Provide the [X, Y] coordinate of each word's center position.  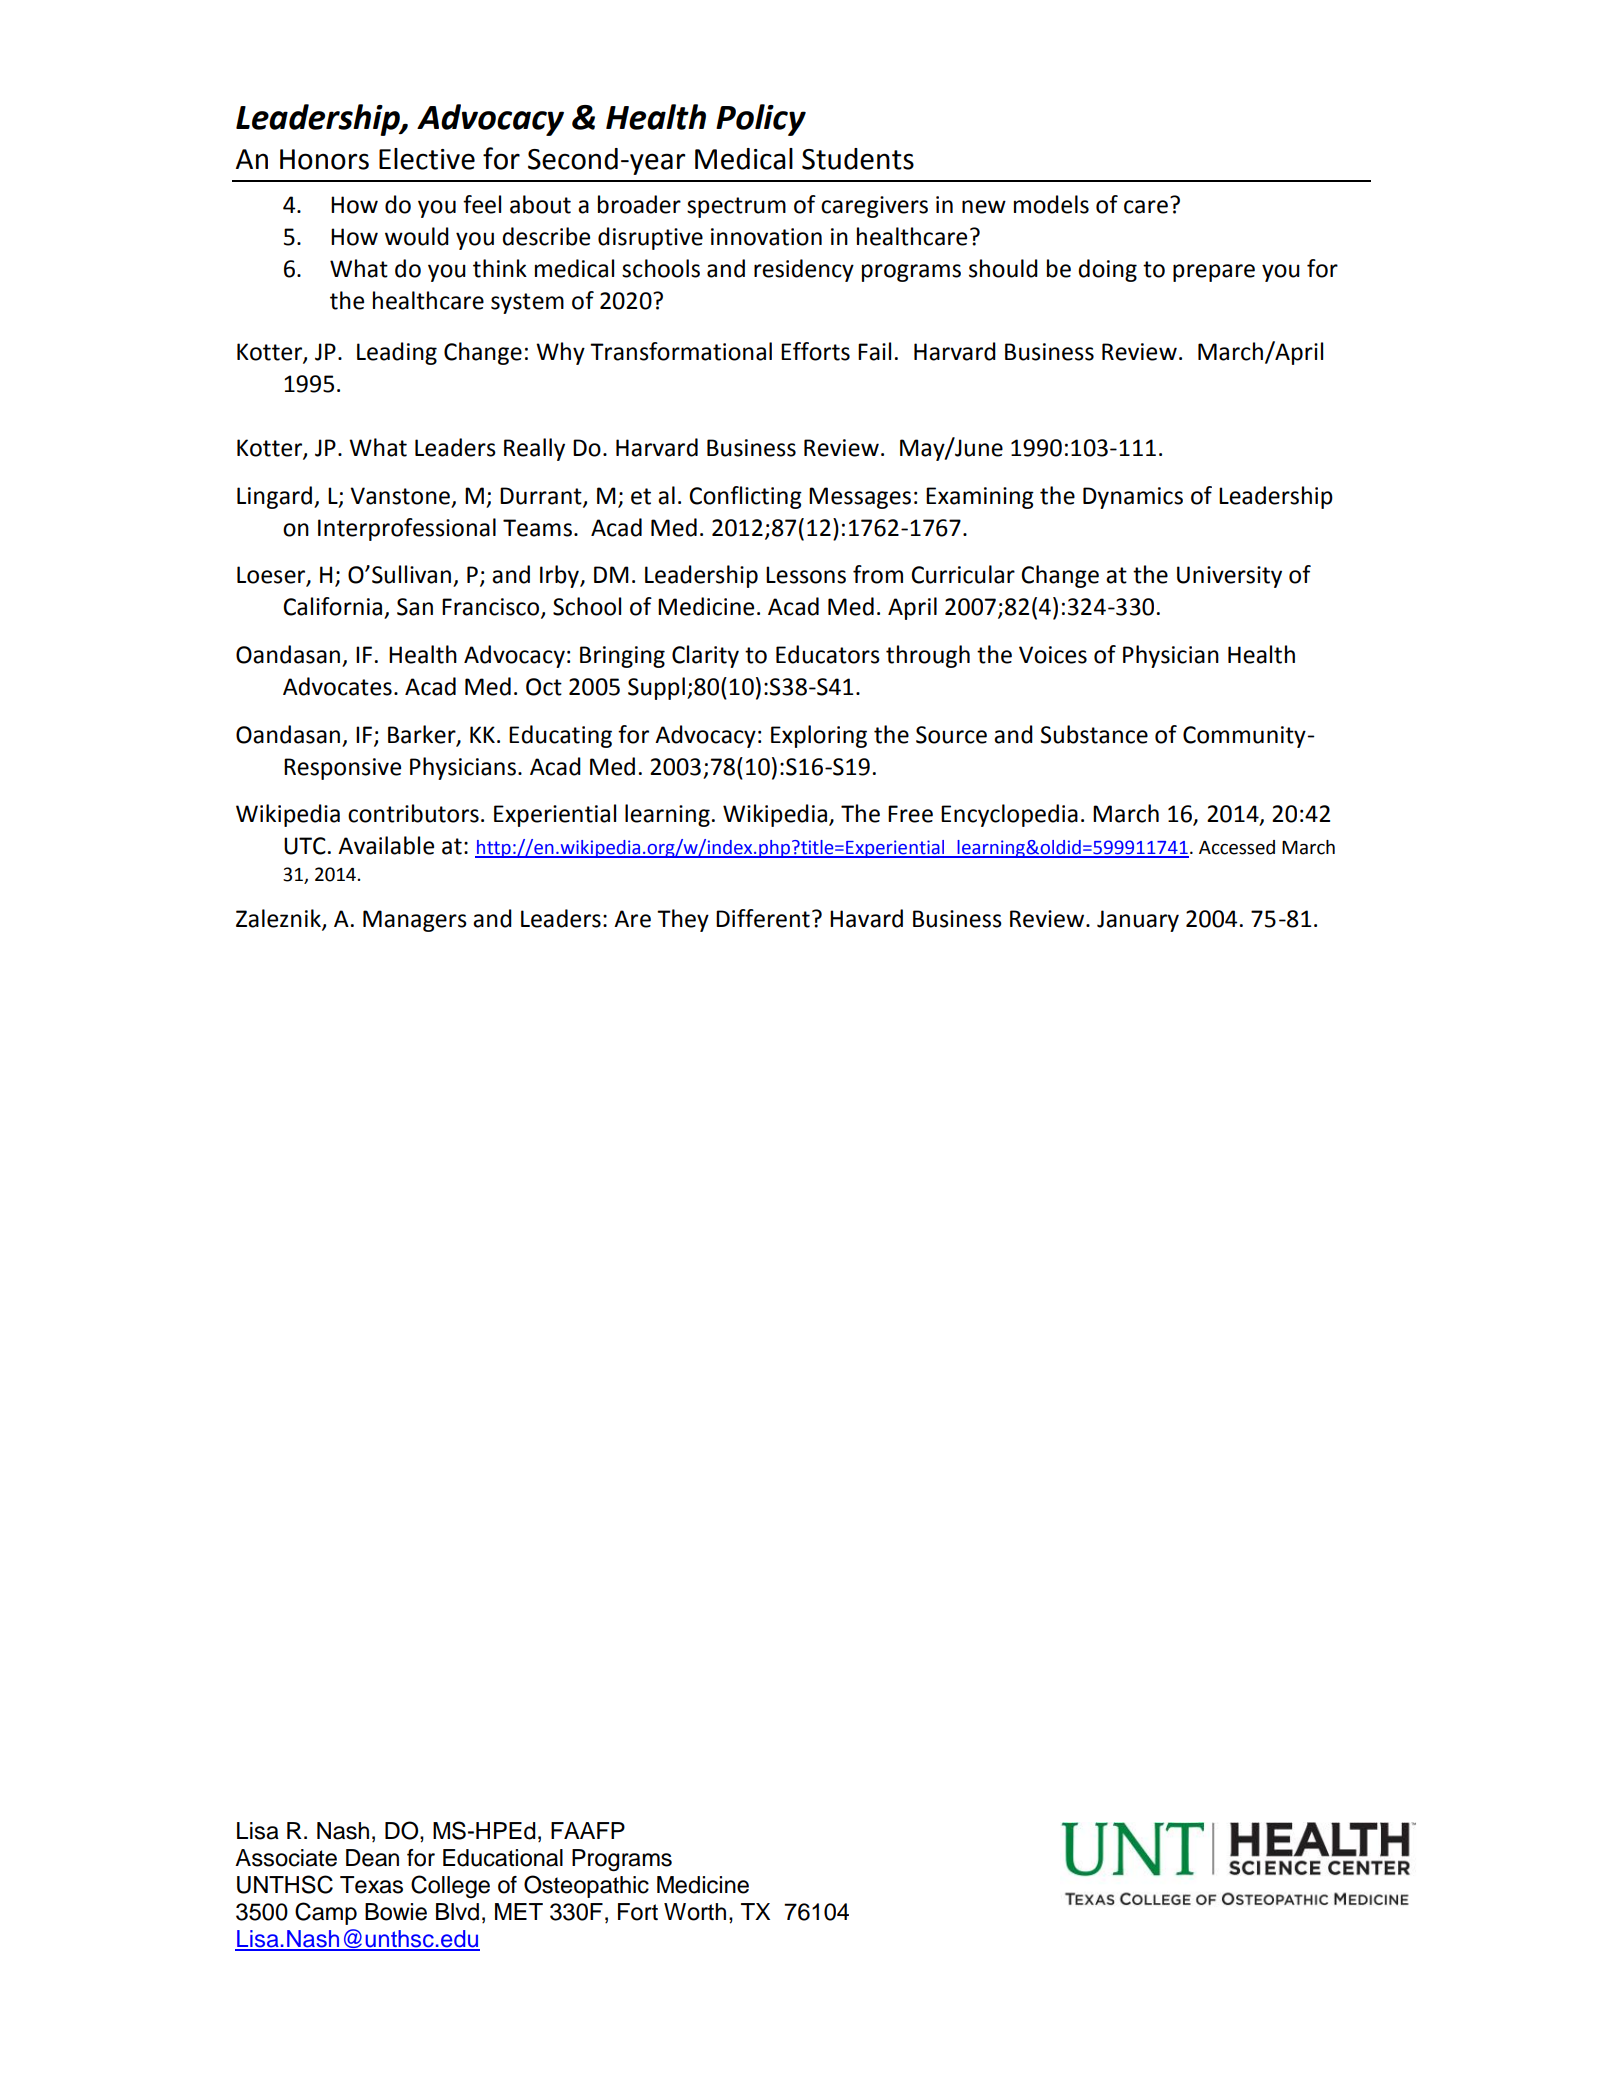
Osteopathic [586, 1886]
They [683, 920]
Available [386, 845]
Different [763, 918]
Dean [372, 1858]
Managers [415, 921]
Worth [695, 1912]
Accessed [1237, 847]
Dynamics [1133, 498]
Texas [371, 1885]
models [1051, 204]
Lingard [276, 497]
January [1138, 921]
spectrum [736, 207]
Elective [427, 159]
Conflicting [745, 497]
